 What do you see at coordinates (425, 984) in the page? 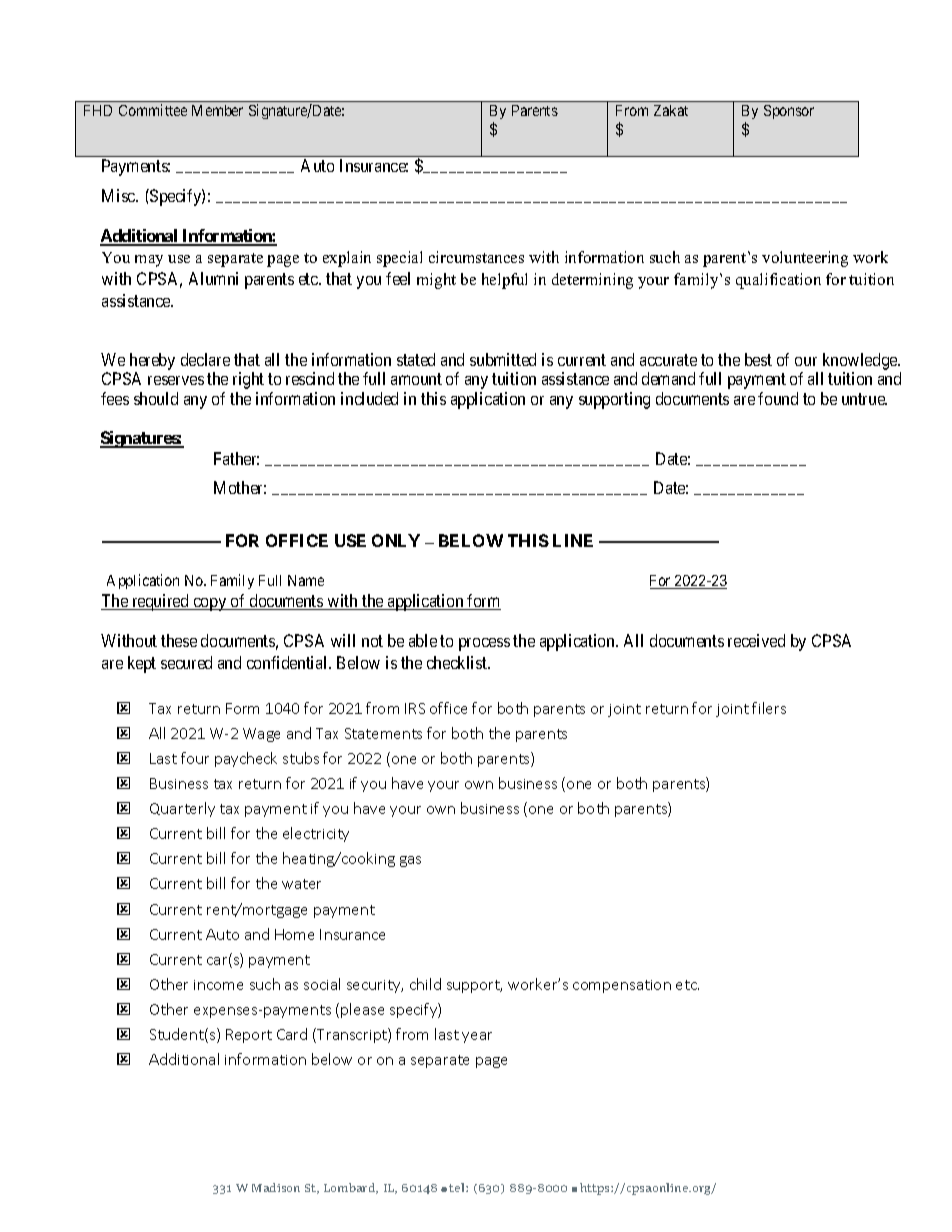
I see `child` at bounding box center [425, 984].
